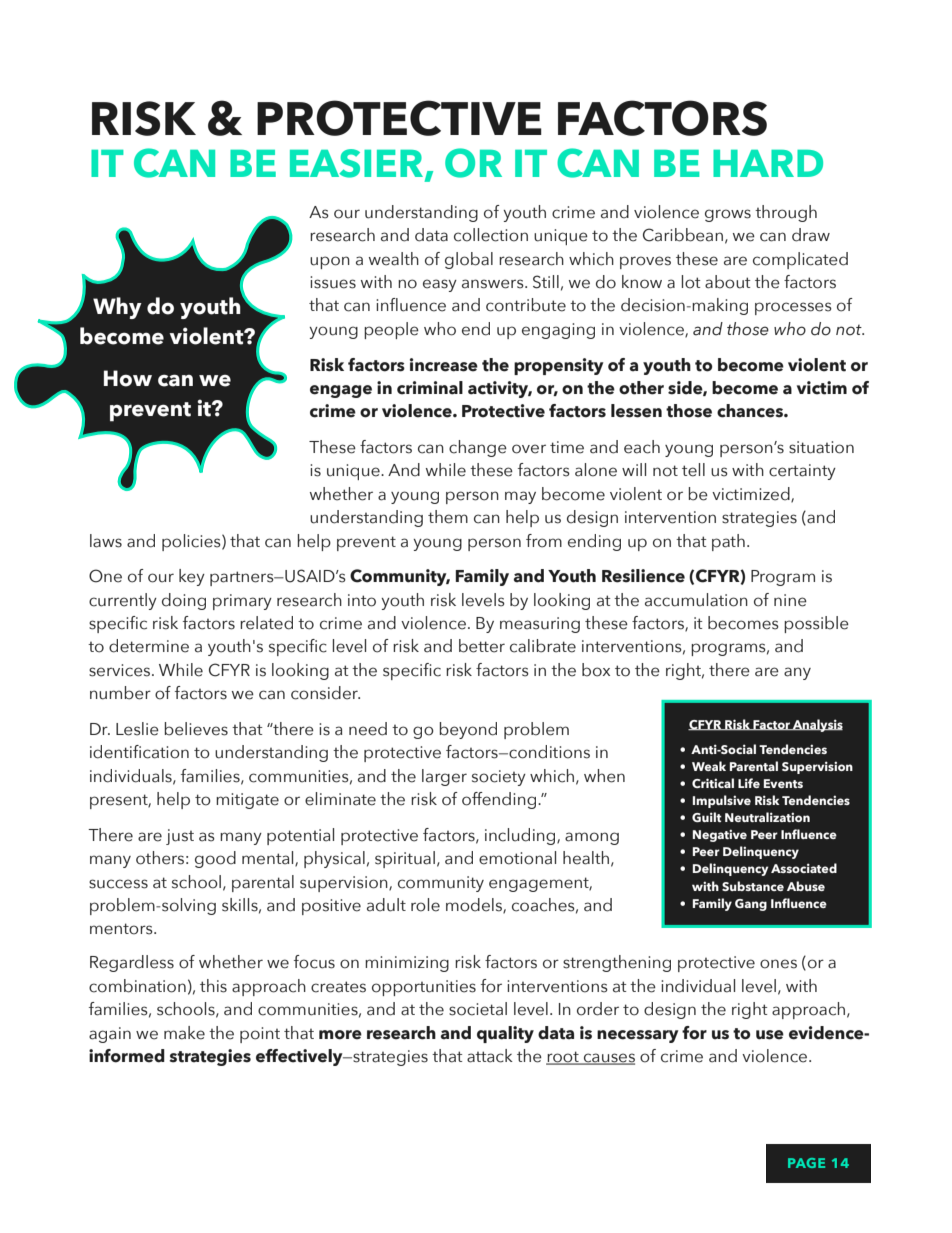  Describe the element at coordinates (149, 646) in the image. I see `determine` at that location.
